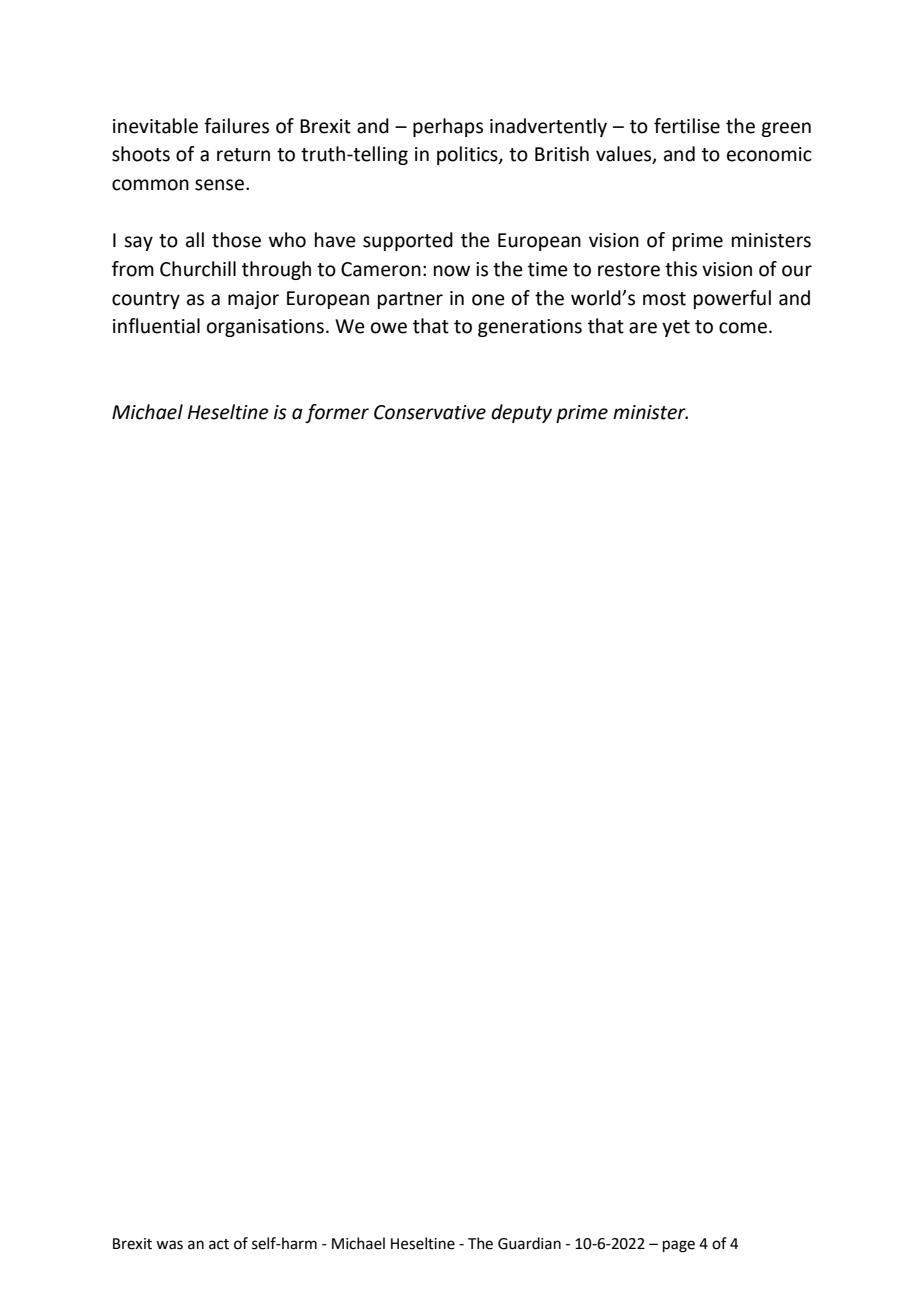  Describe the element at coordinates (430, 412) in the screenshot. I see `Conservative` at that location.
